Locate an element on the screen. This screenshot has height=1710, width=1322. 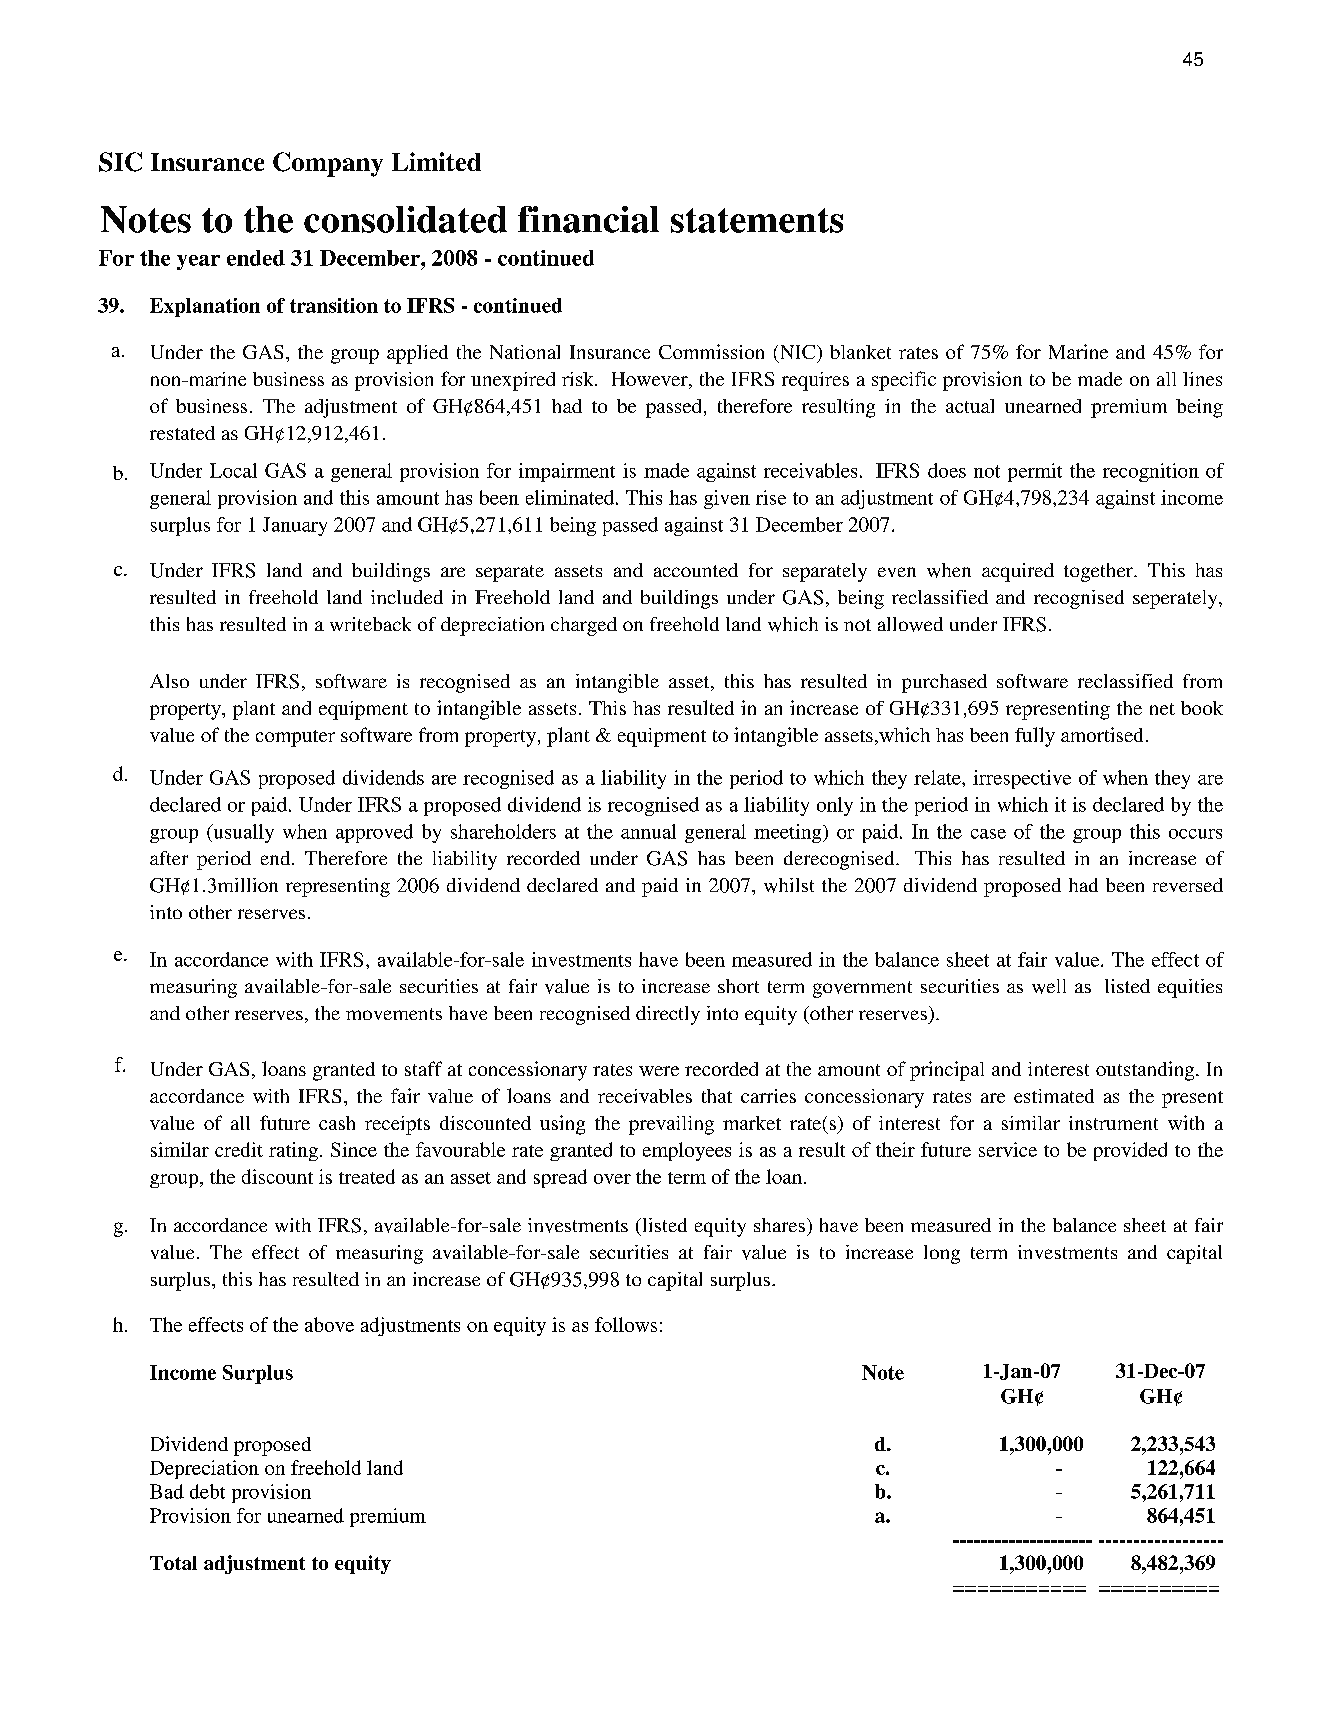
ended is located at coordinates (256, 258).
